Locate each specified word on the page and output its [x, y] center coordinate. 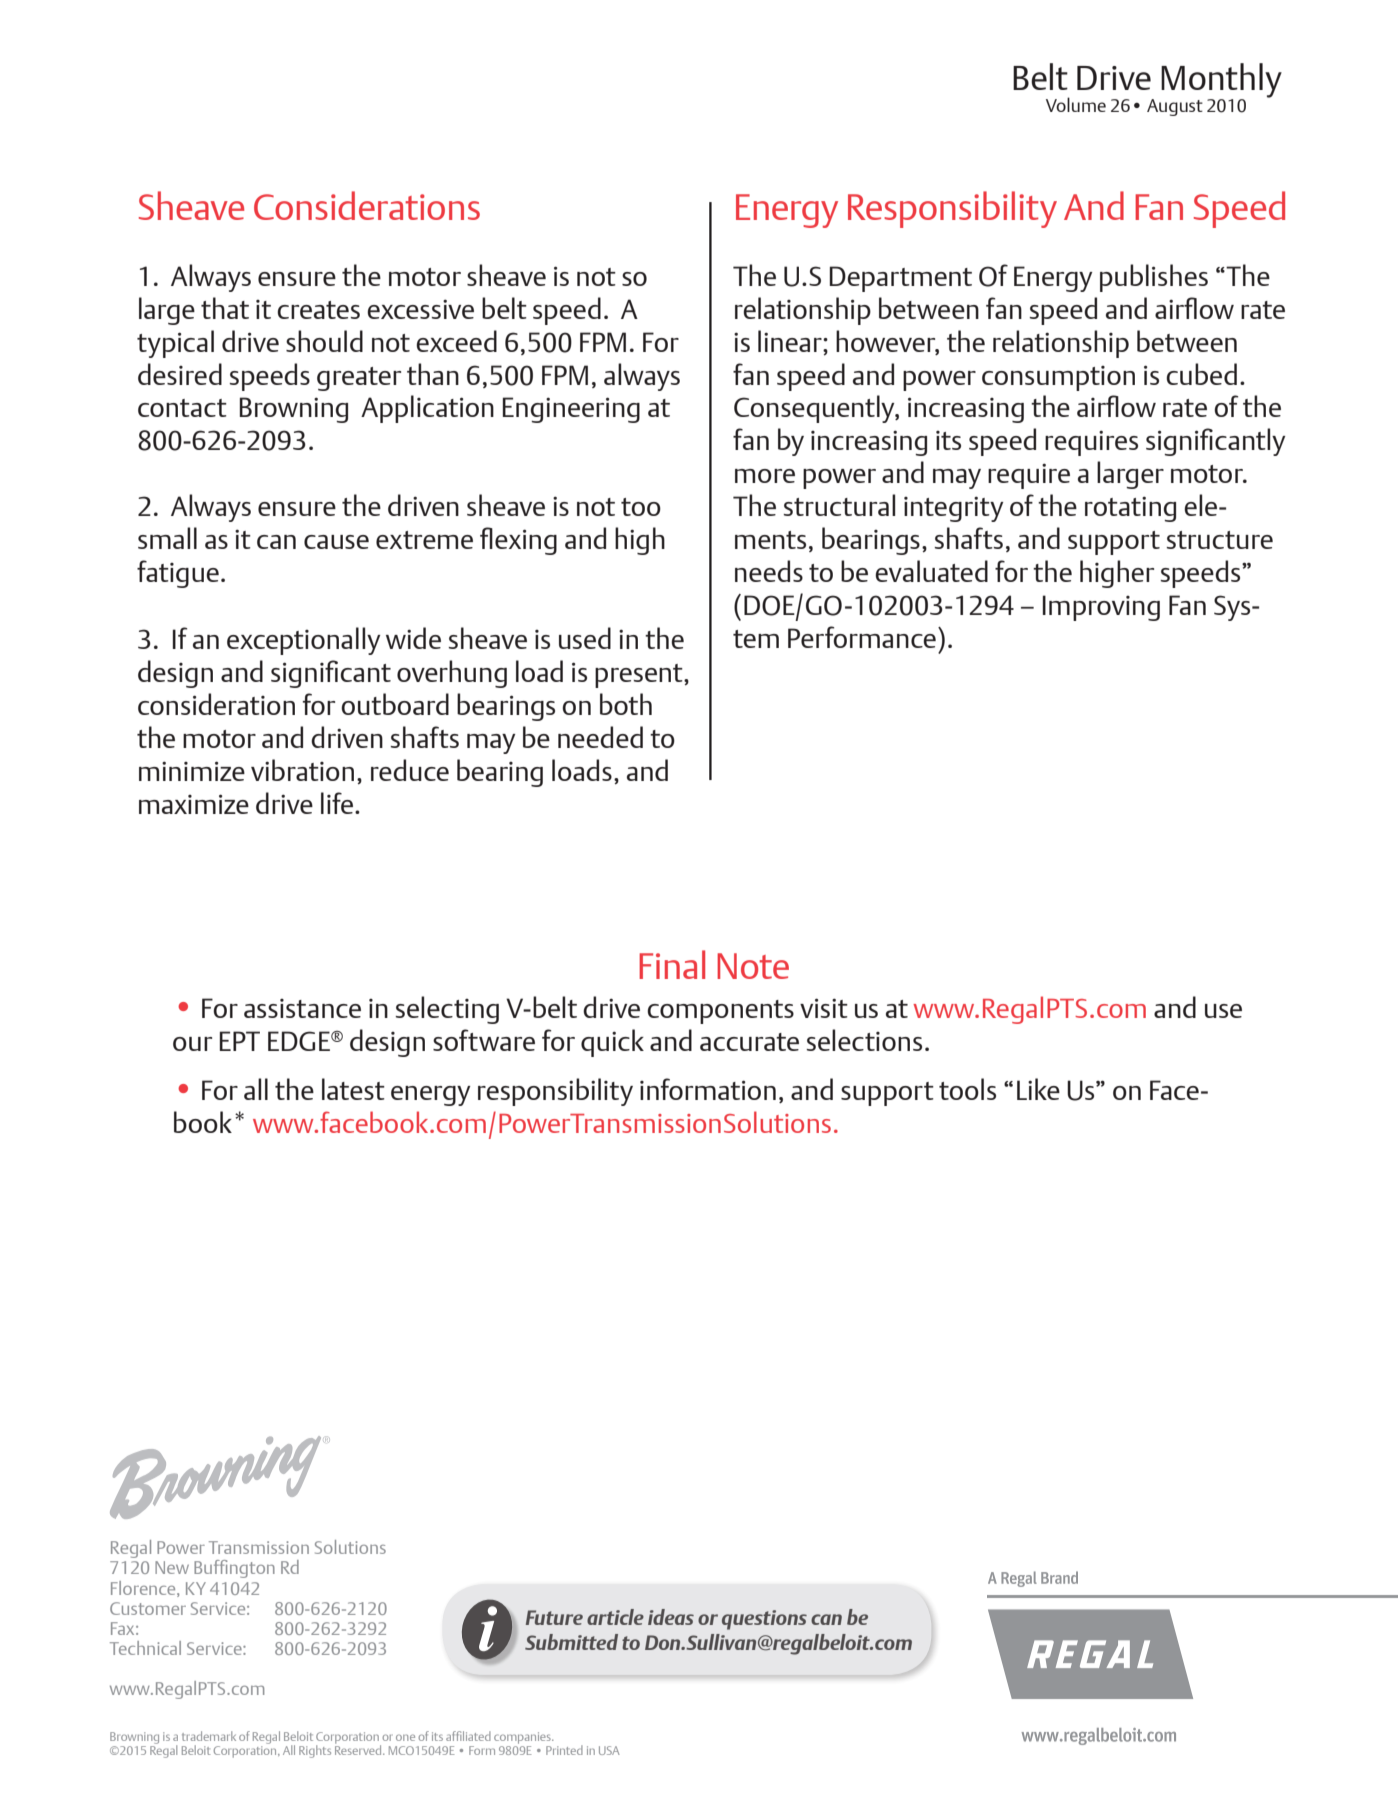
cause [336, 542]
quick [612, 1043]
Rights [315, 1751]
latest [353, 1089]
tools [967, 1089]
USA [609, 1750]
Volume [1076, 104]
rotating [1130, 509]
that [225, 308]
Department [901, 279]
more [765, 476]
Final [672, 964]
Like [1038, 1089]
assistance [302, 1008]
